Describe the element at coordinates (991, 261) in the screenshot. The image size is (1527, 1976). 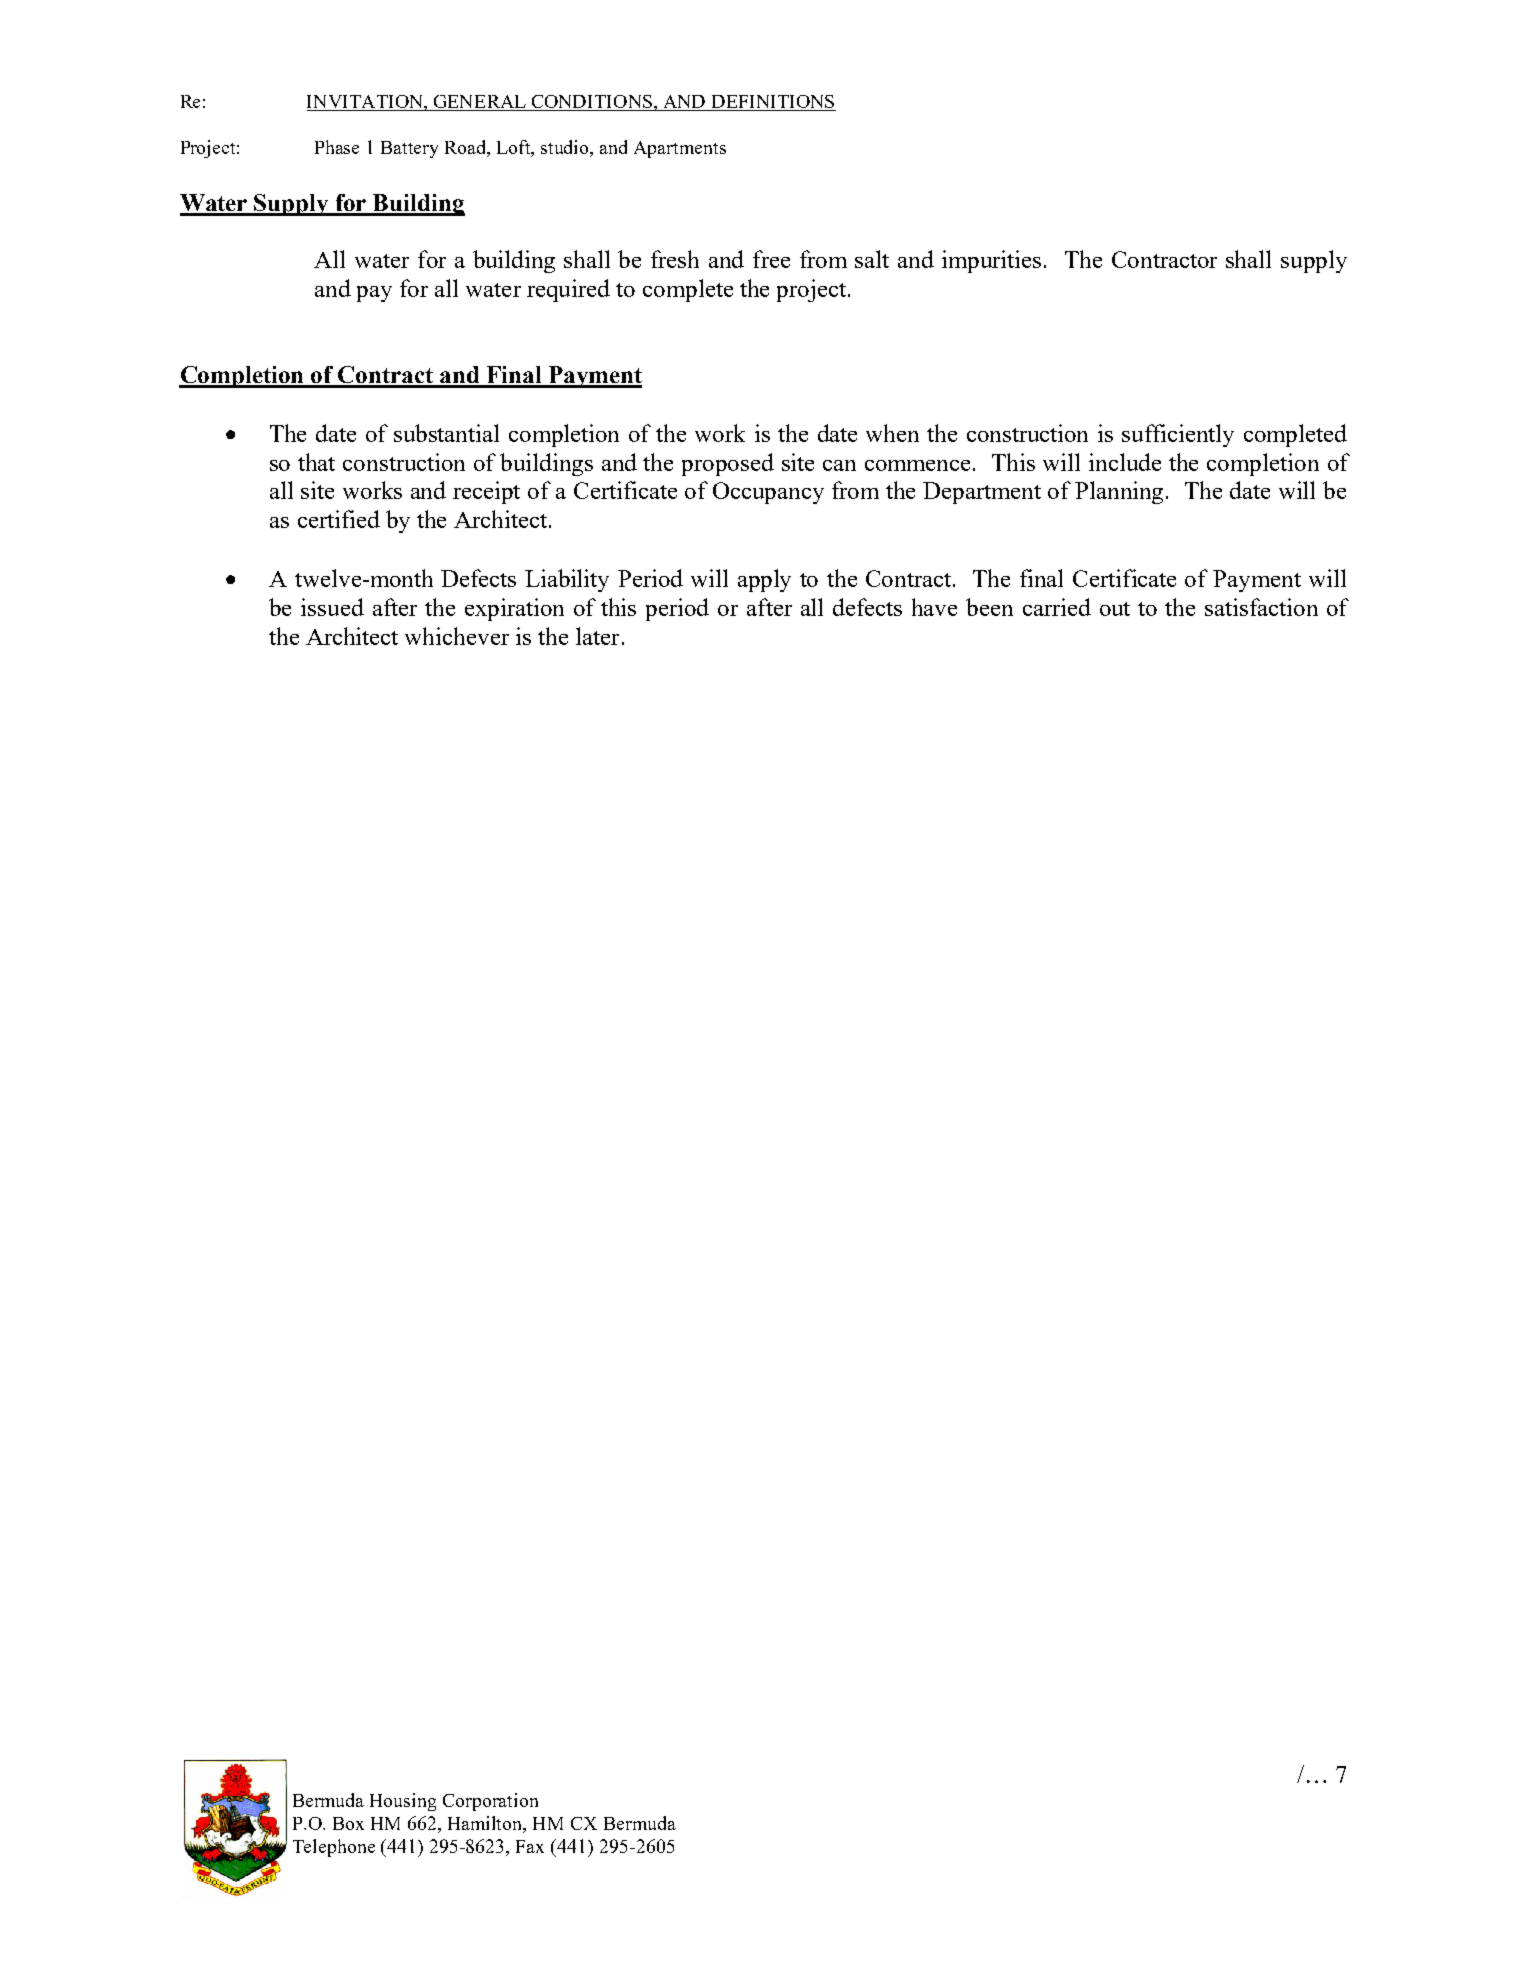
I see `impurities` at that location.
